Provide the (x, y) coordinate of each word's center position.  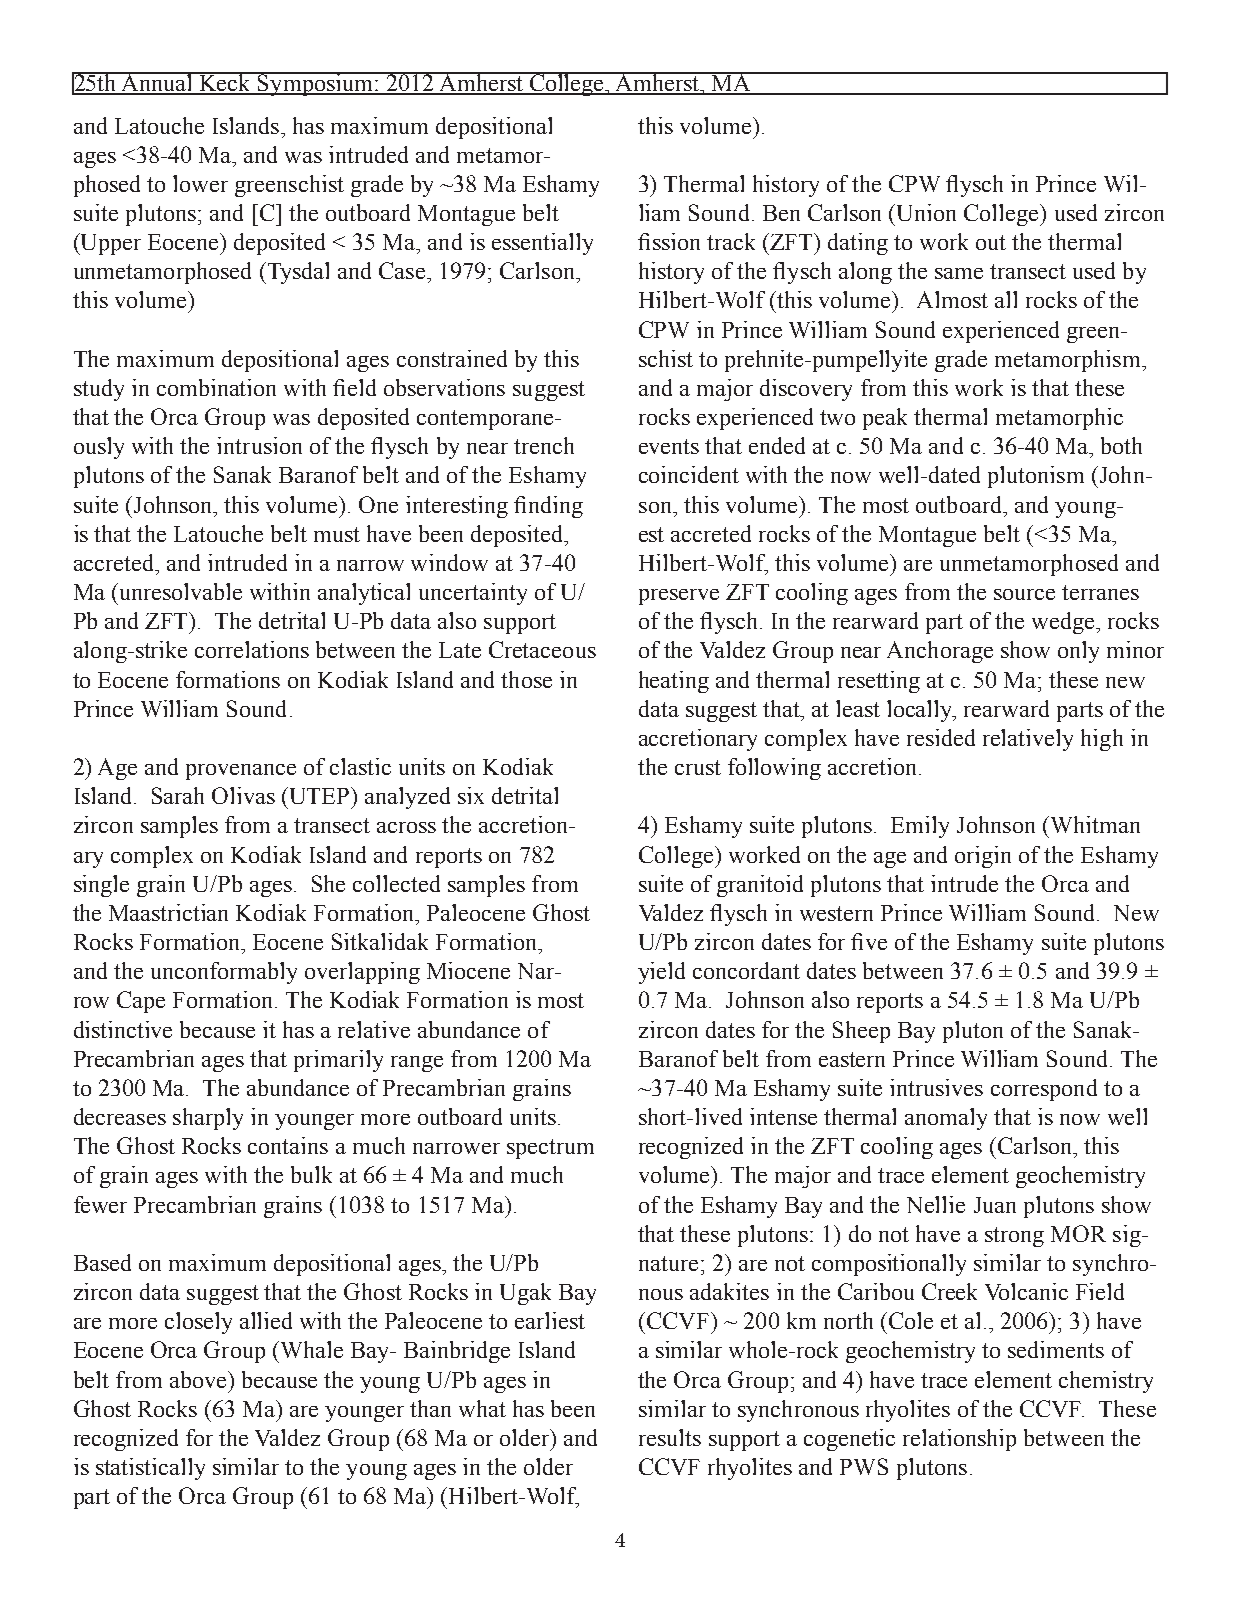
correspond (1044, 1090)
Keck (225, 83)
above (199, 1379)
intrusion (259, 445)
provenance (241, 772)
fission (669, 241)
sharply (208, 1119)
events (669, 446)
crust (698, 767)
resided (941, 737)
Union (926, 212)
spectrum (550, 1149)
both (1121, 445)
